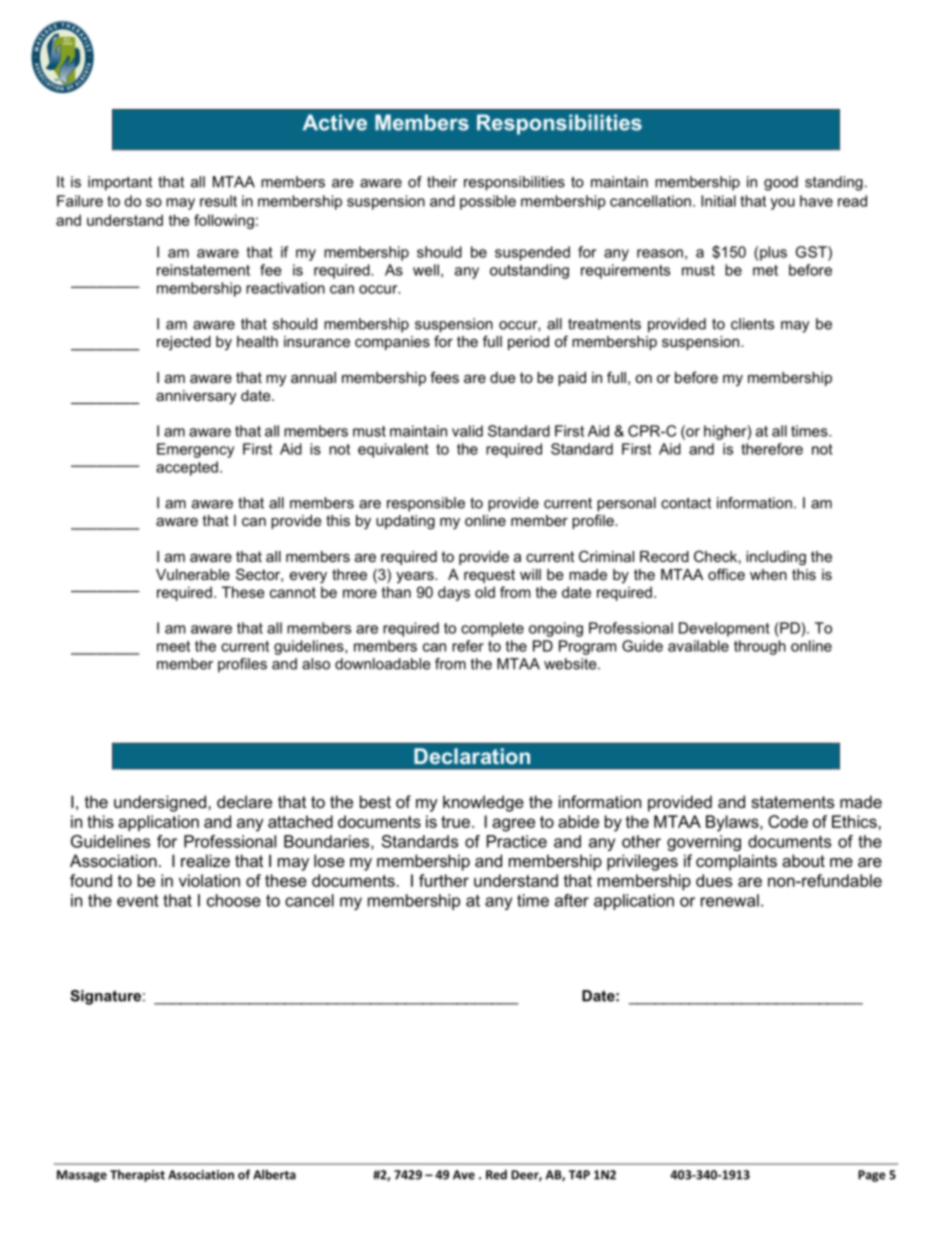  I want to click on important, so click(120, 183).
